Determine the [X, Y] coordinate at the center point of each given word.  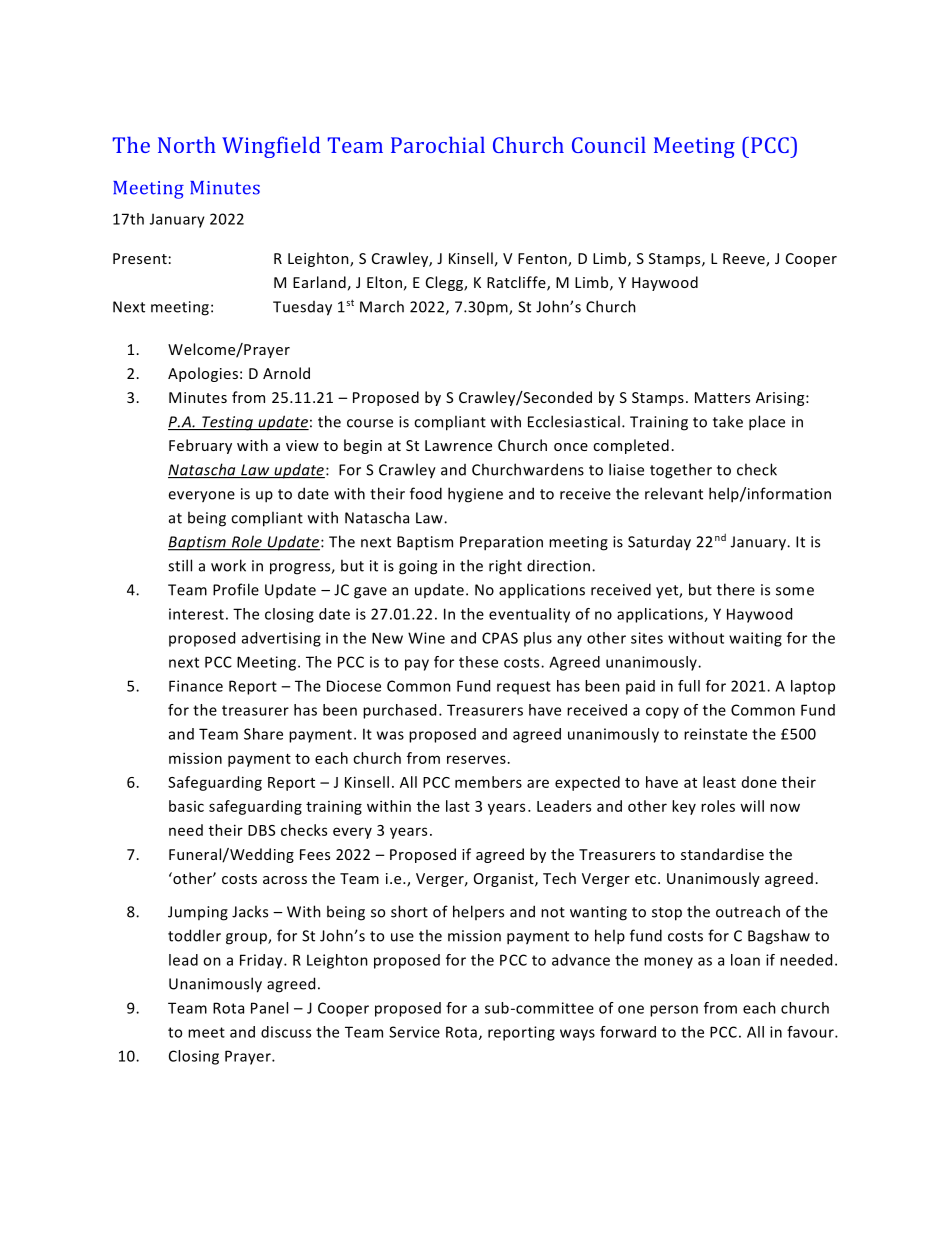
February [200, 446]
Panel [269, 1008]
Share [263, 734]
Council [609, 144]
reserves [476, 759]
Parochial [438, 144]
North [187, 144]
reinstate [715, 734]
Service [414, 1032]
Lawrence [458, 445]
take [728, 421]
